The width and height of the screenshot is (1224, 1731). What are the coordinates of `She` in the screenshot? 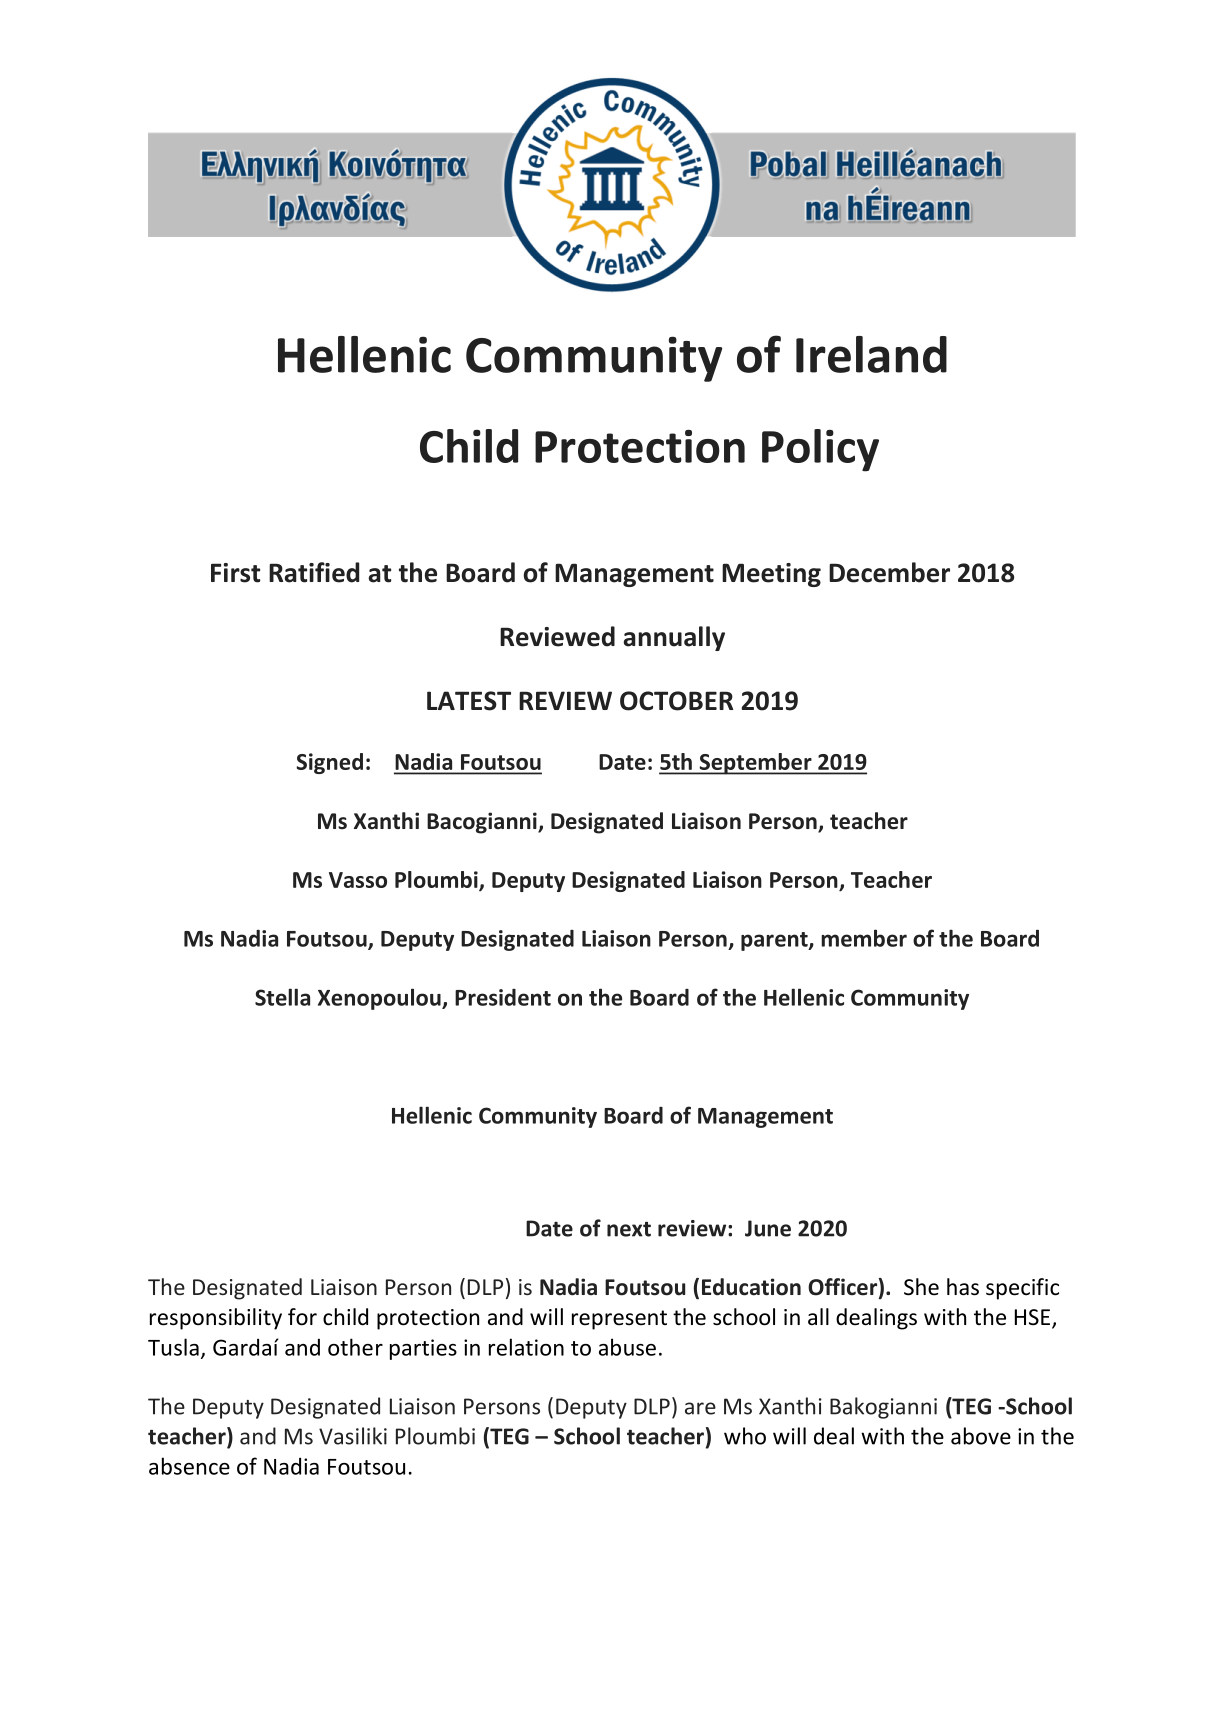 It's located at (921, 1287).
